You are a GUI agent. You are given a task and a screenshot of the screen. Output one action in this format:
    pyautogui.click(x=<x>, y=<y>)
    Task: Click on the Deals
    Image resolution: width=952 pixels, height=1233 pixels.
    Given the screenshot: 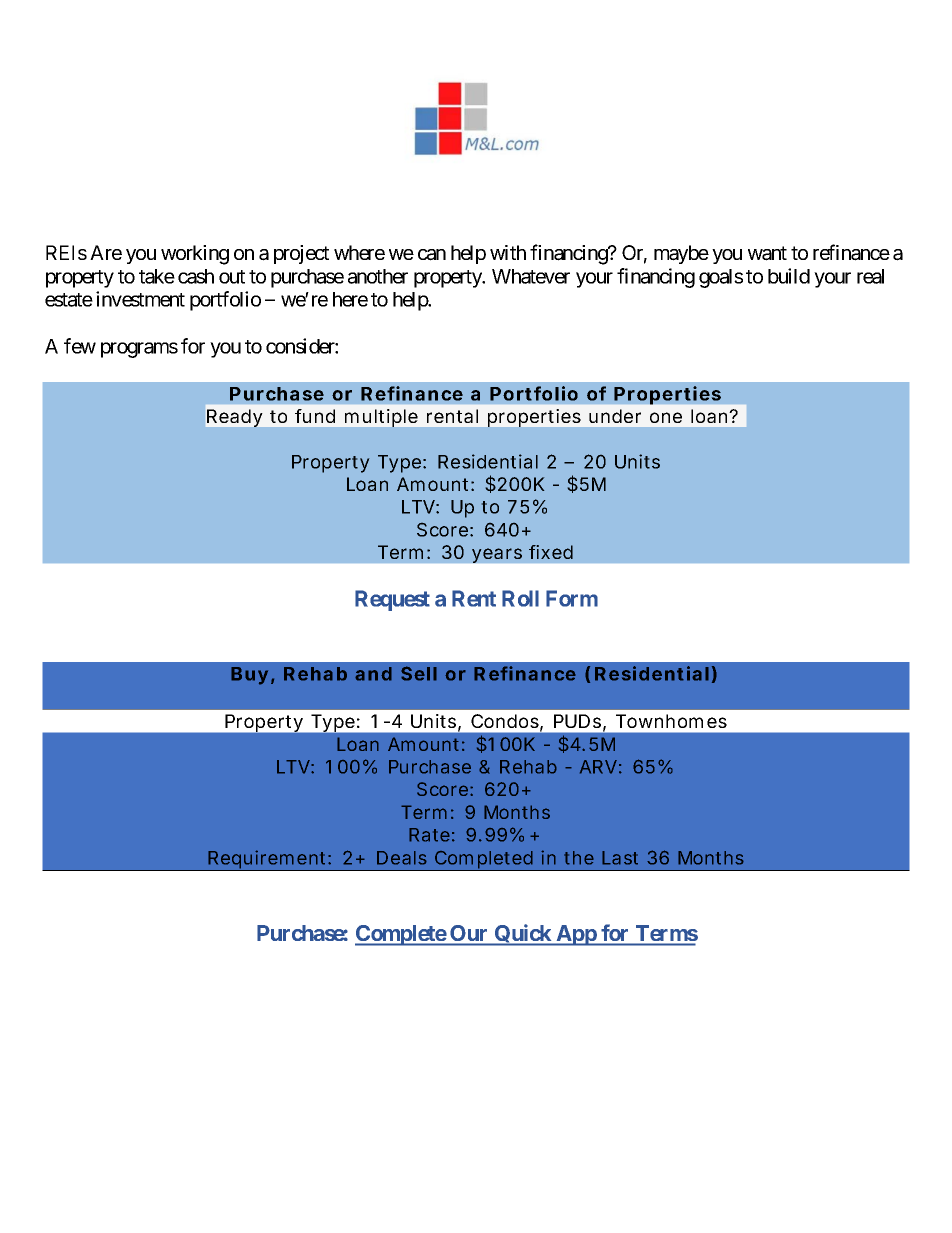 What is the action you would take?
    pyautogui.click(x=402, y=858)
